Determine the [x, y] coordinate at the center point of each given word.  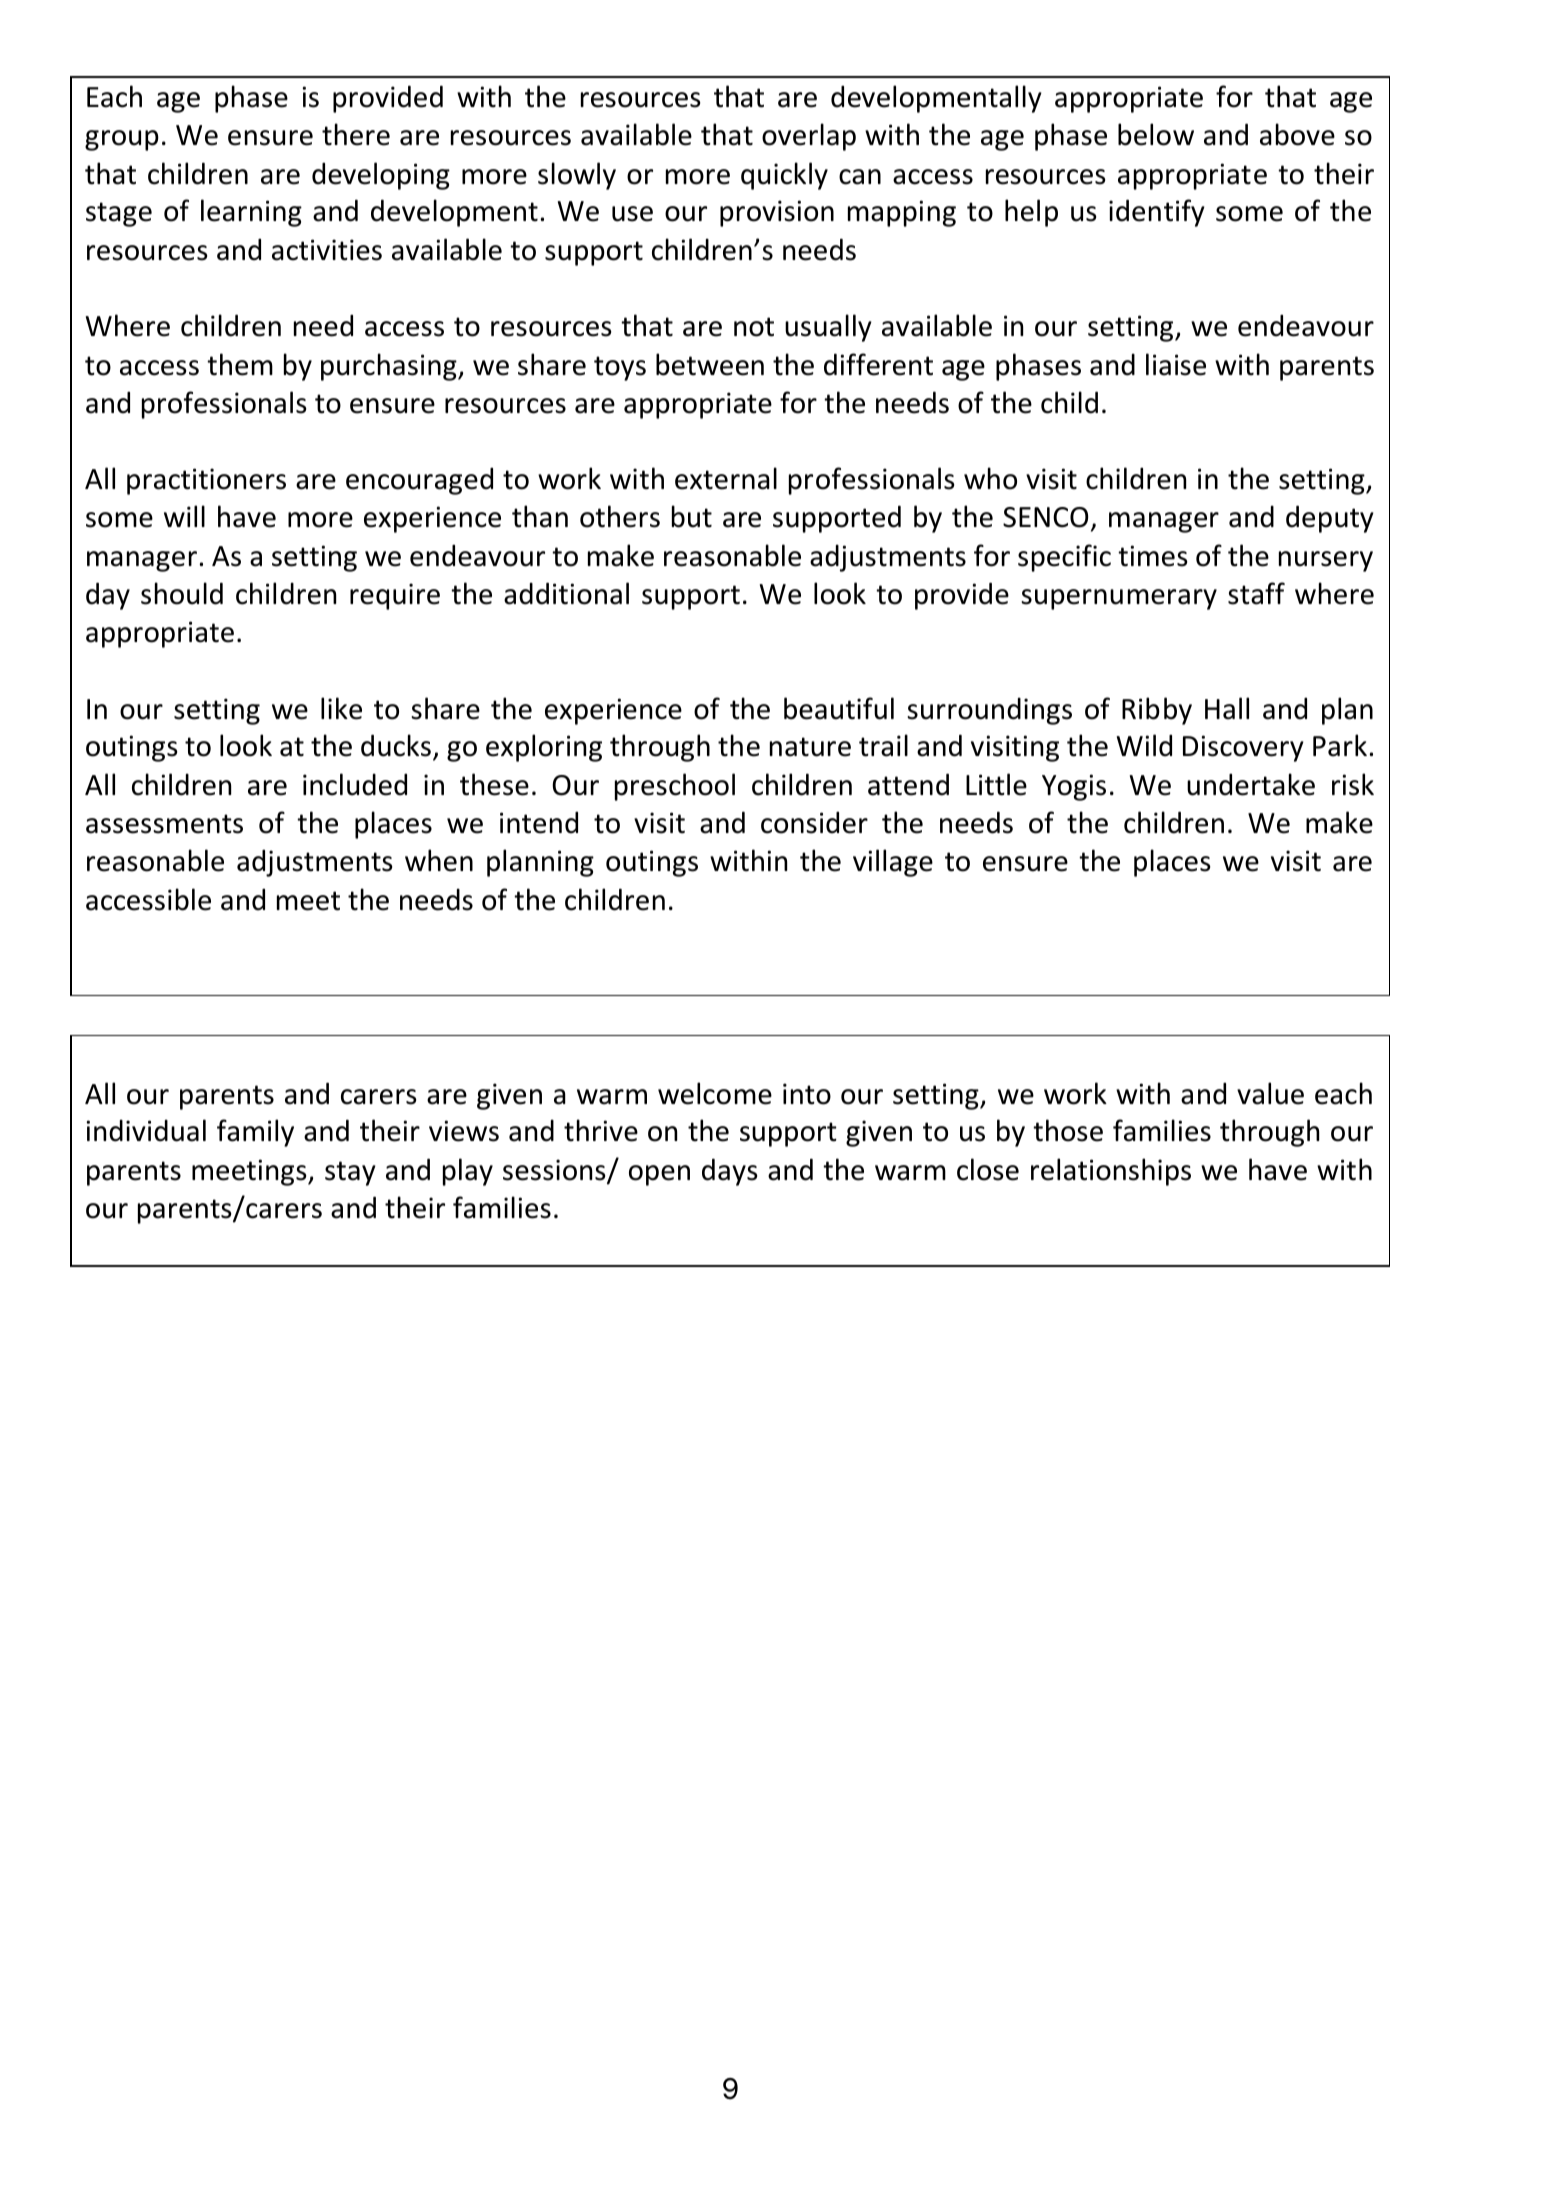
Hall [1227, 708]
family [255, 1133]
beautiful [839, 708]
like [341, 708]
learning [251, 213]
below [1156, 134]
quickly [784, 176]
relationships [1111, 1172]
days [730, 1172]
